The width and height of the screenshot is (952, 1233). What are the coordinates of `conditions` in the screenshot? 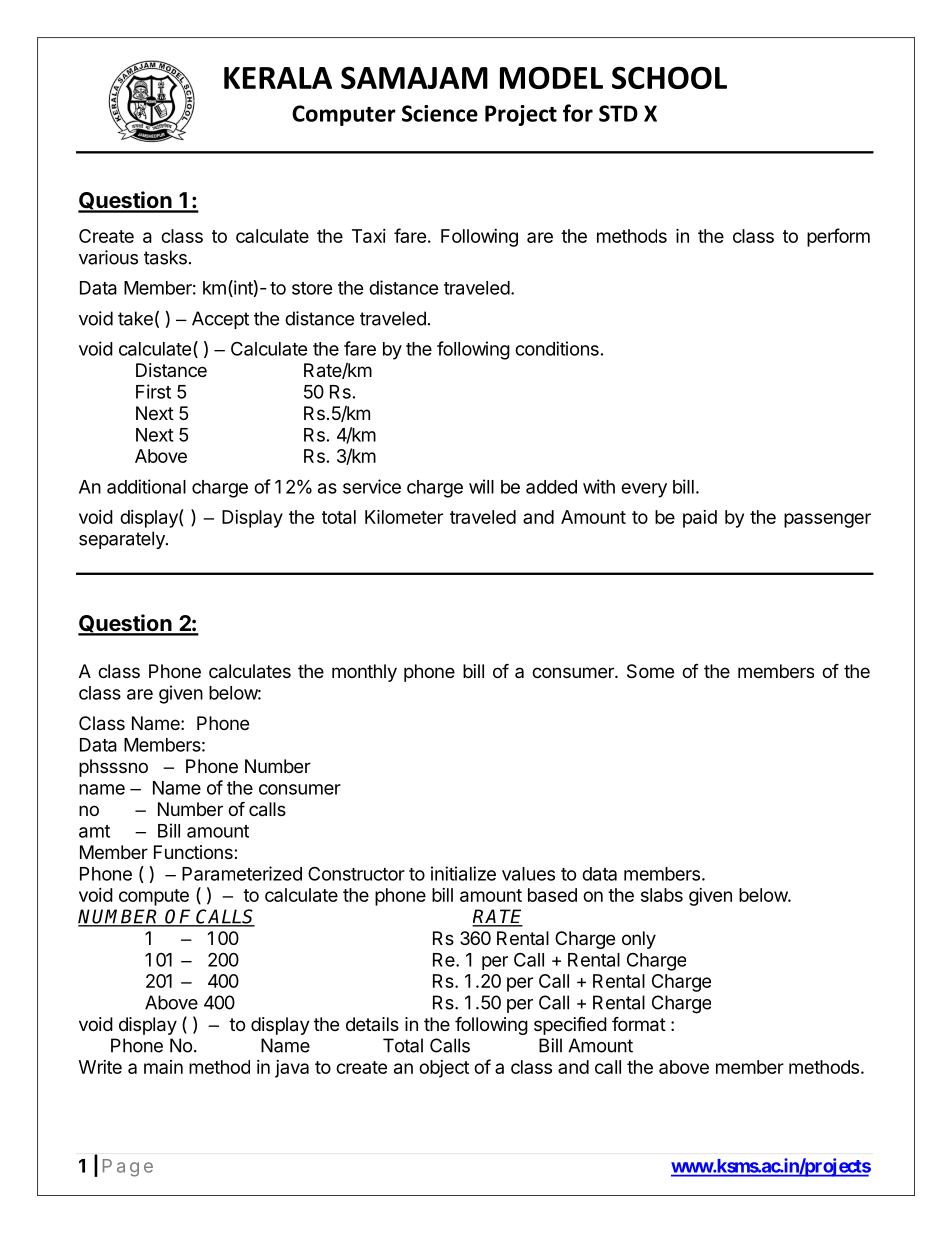 It's located at (557, 348).
